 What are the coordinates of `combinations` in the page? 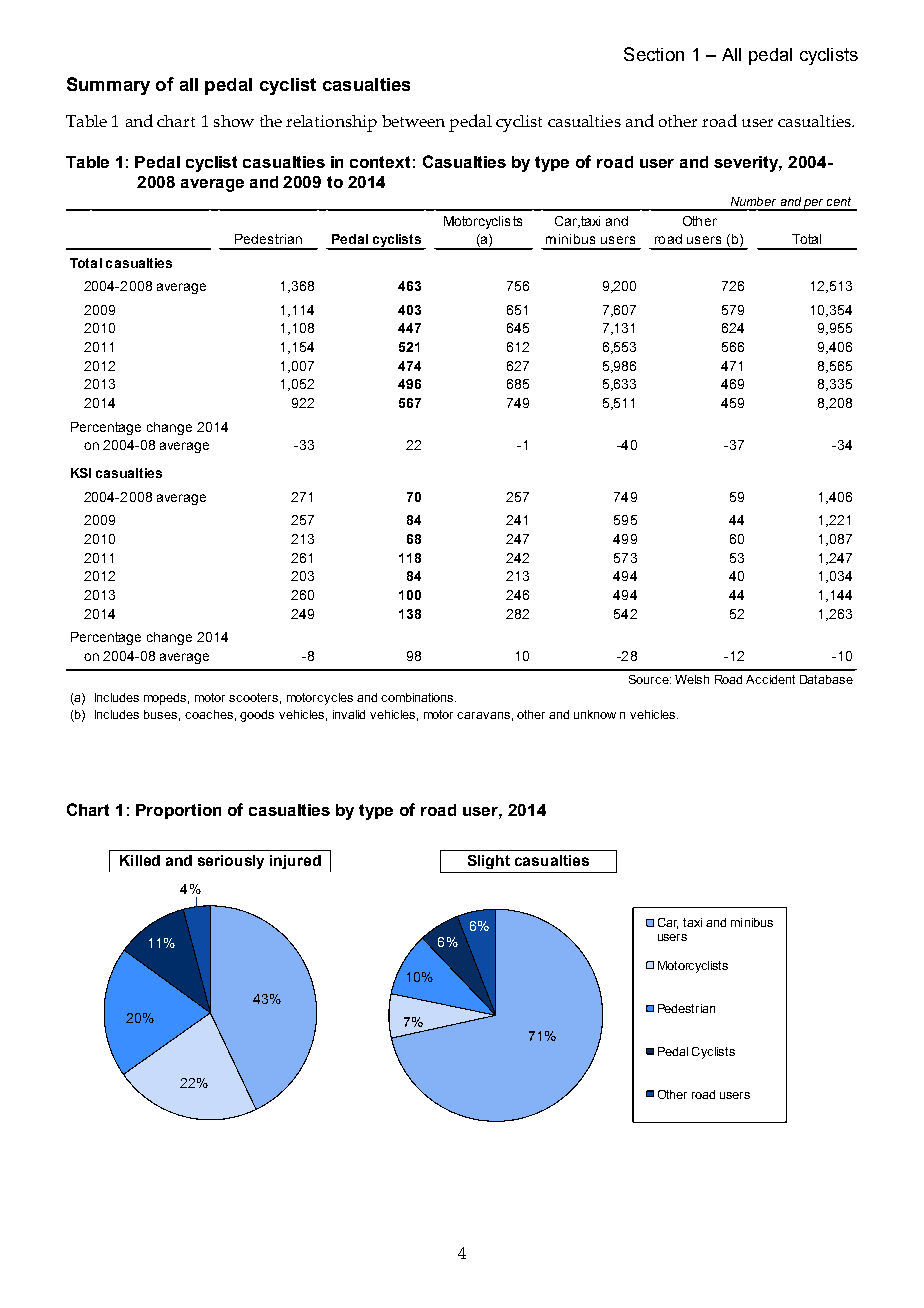 It's located at (418, 697).
